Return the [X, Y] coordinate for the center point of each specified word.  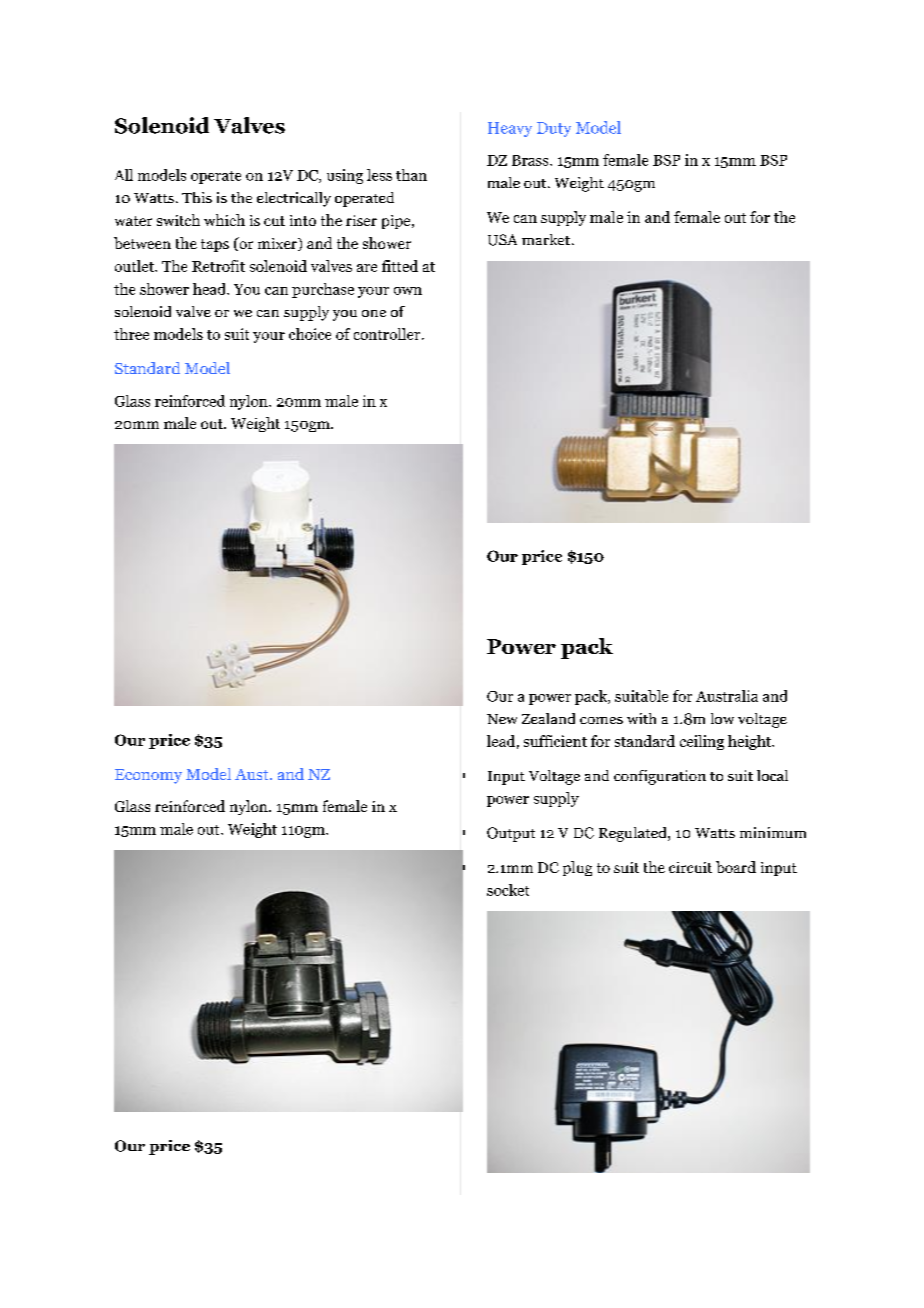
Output [511, 834]
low [722, 718]
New [502, 719]
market [546, 239]
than [411, 175]
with [641, 718]
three [131, 334]
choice [310, 334]
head [210, 289]
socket [508, 890]
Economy [148, 776]
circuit [690, 867]
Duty [554, 129]
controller [388, 334]
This [197, 197]
